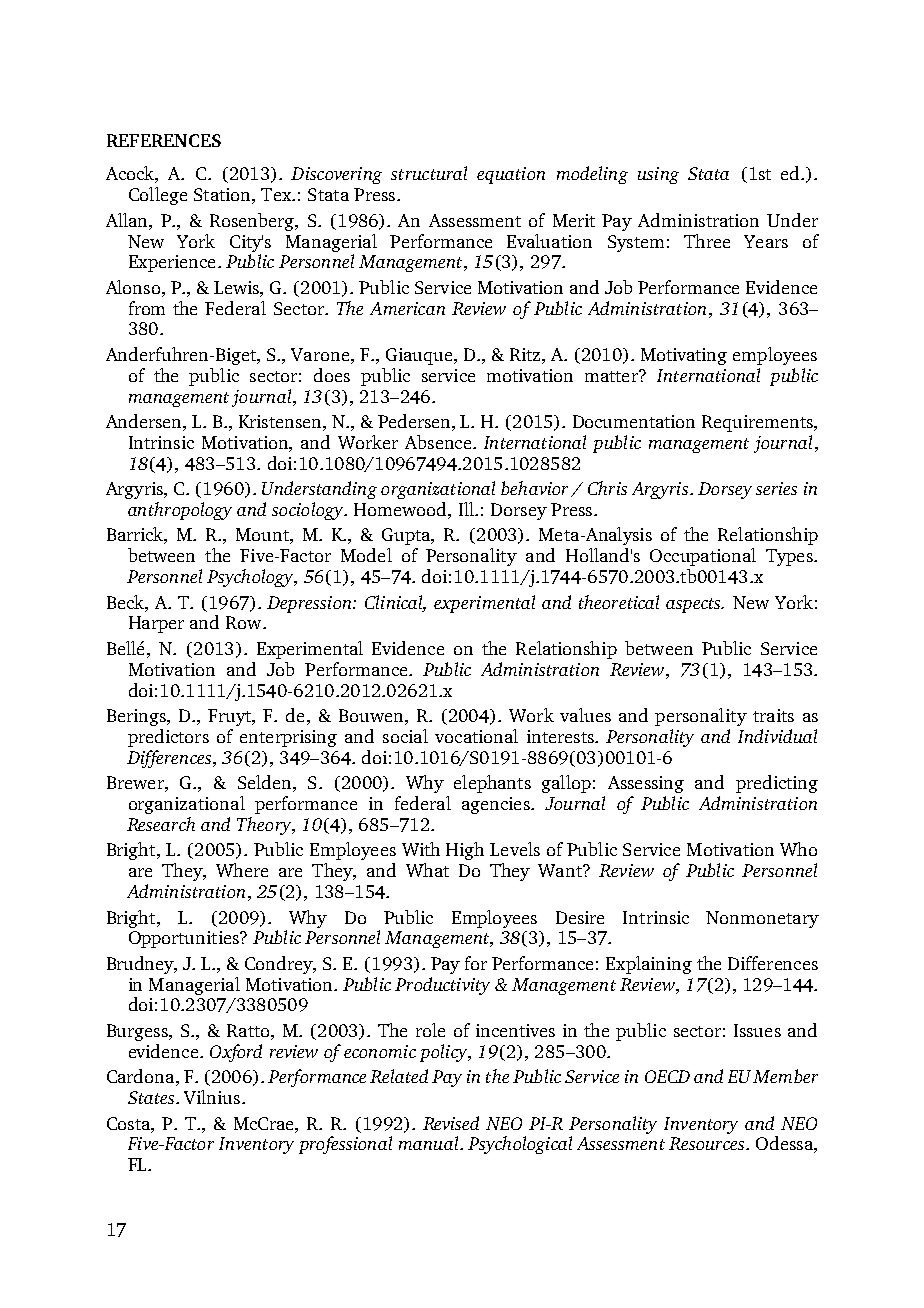 The height and width of the screenshot is (1308, 924). I want to click on Resources, so click(706, 1143).
